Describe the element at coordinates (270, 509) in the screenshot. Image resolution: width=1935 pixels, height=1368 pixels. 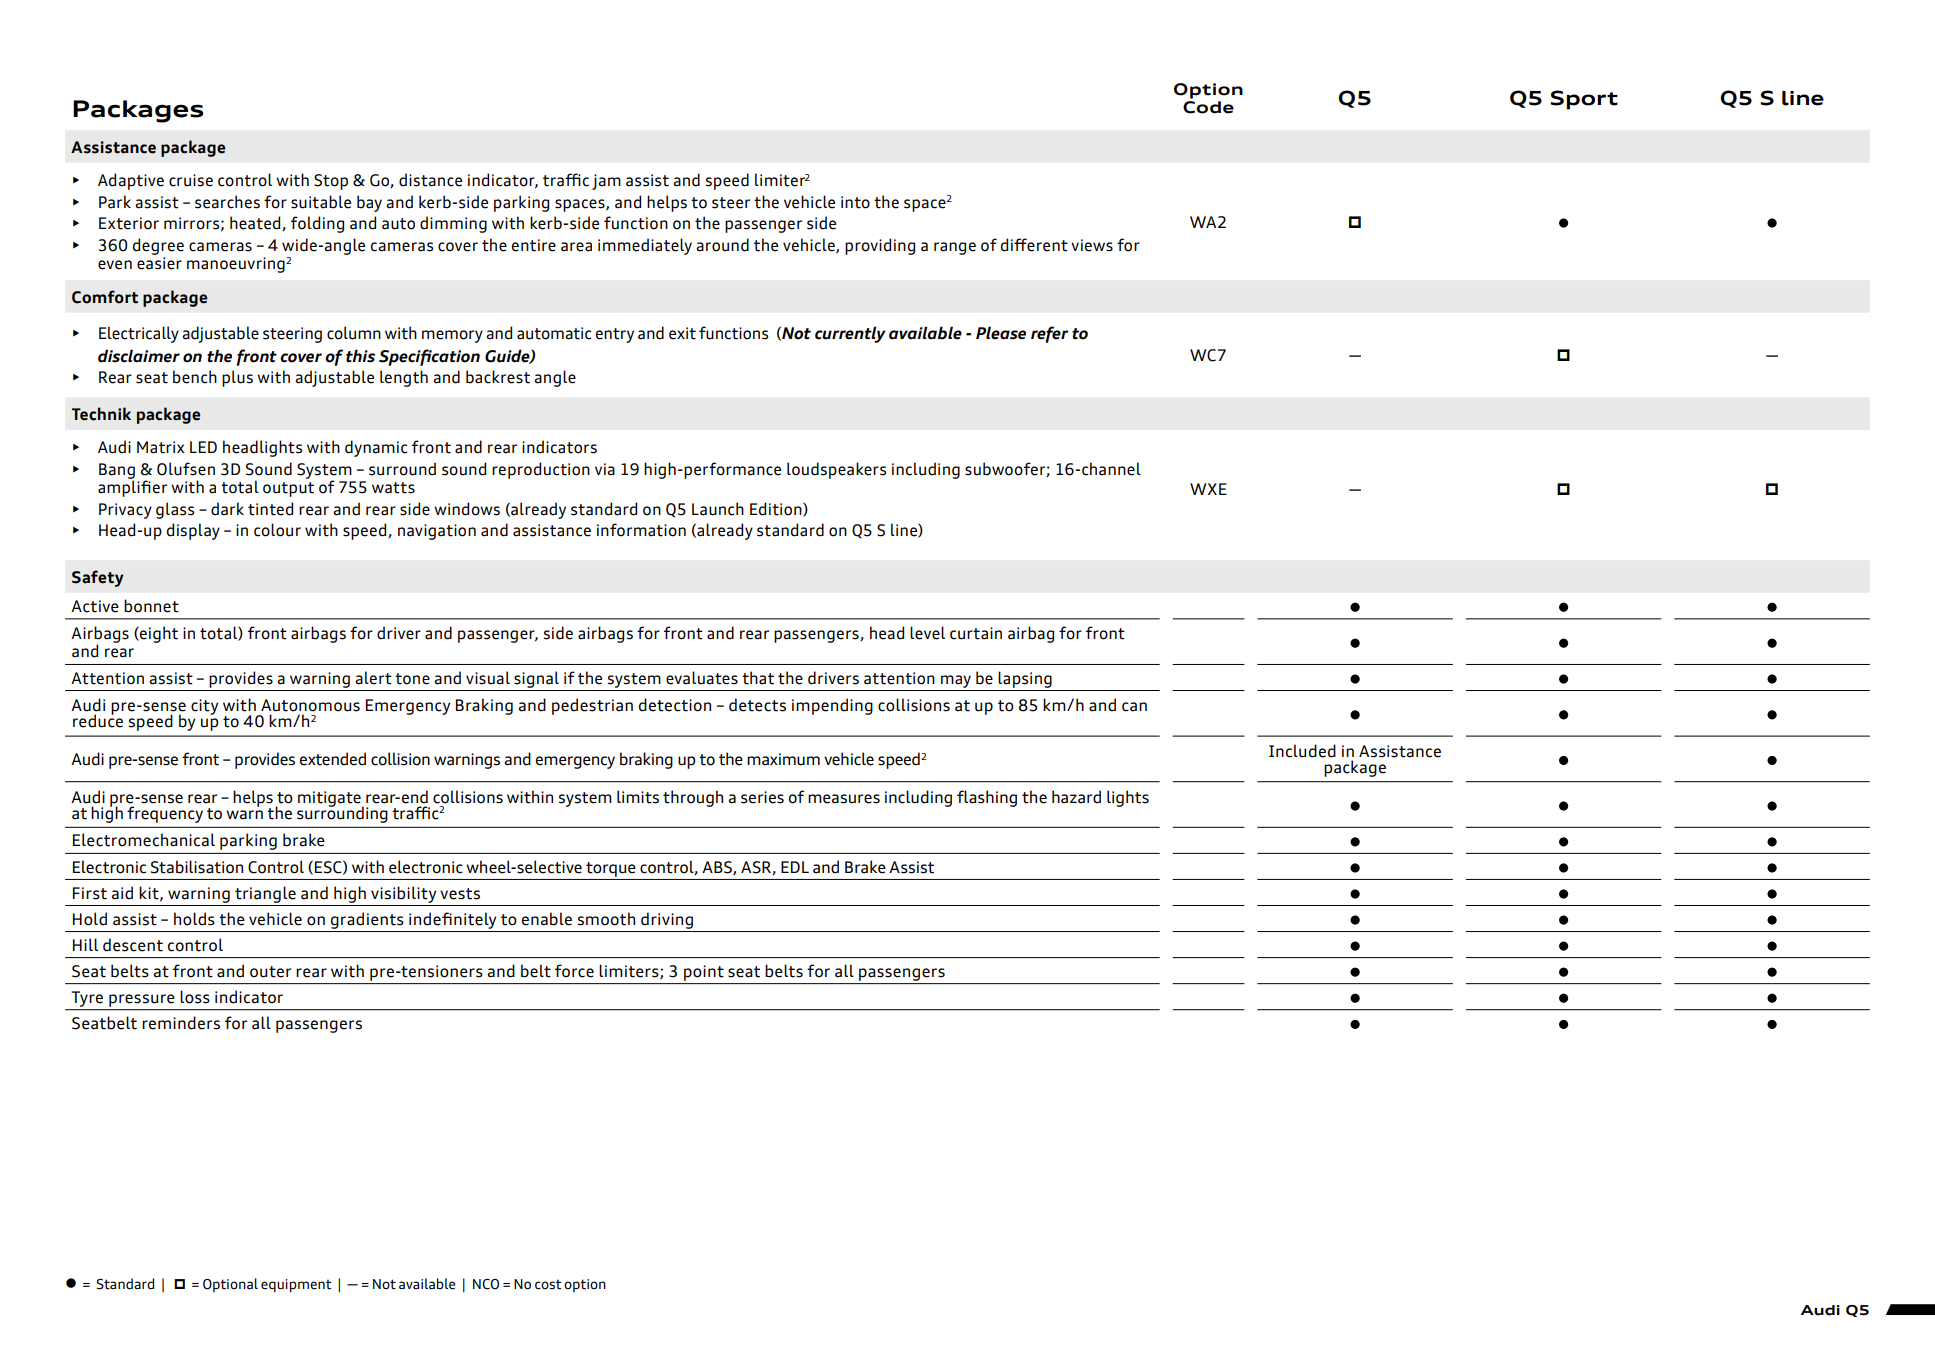
I see `tinted` at that location.
